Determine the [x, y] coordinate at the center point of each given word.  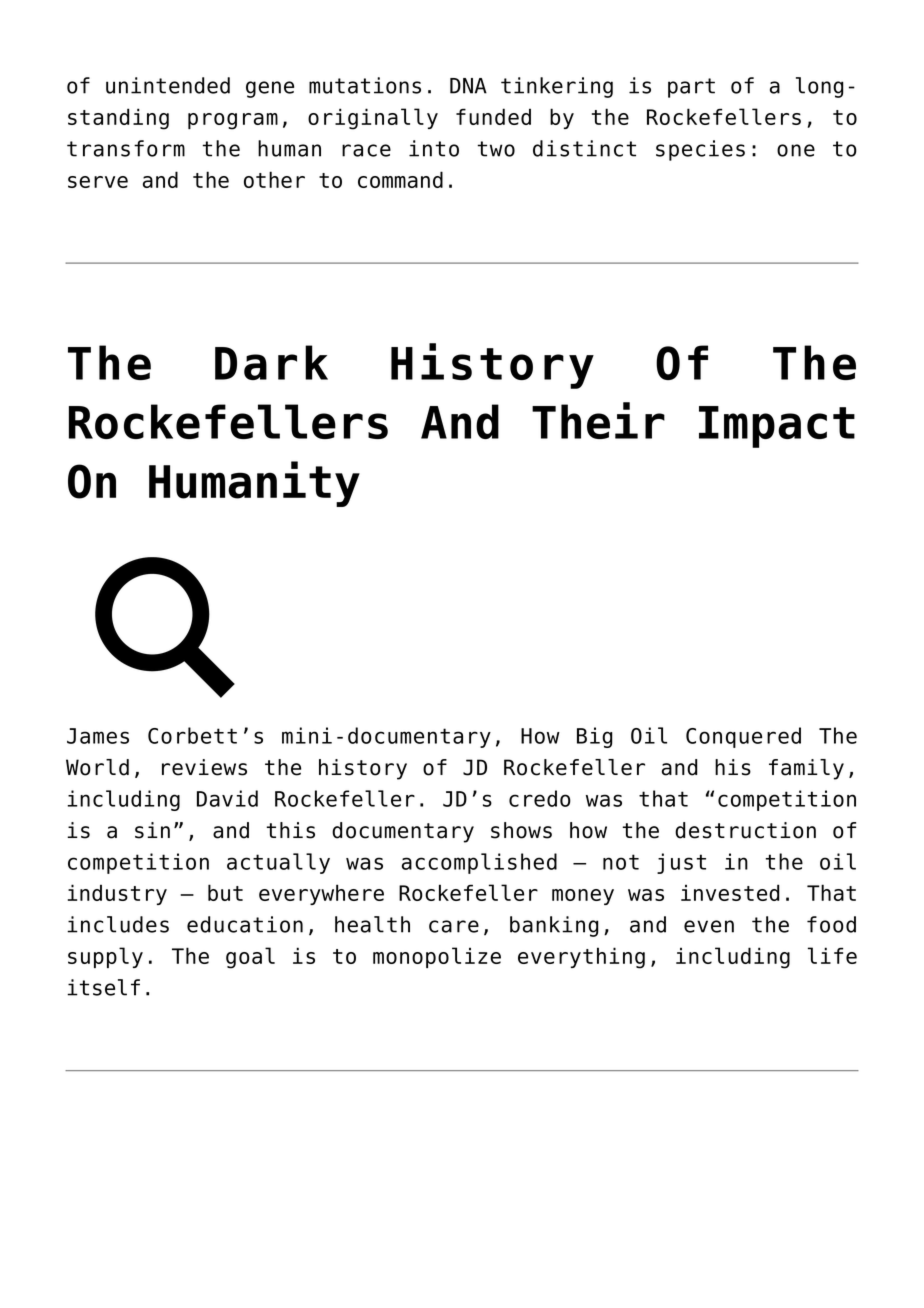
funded [493, 116]
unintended [168, 85]
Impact [777, 427]
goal [250, 958]
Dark [271, 362]
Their [598, 420]
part [691, 88]
